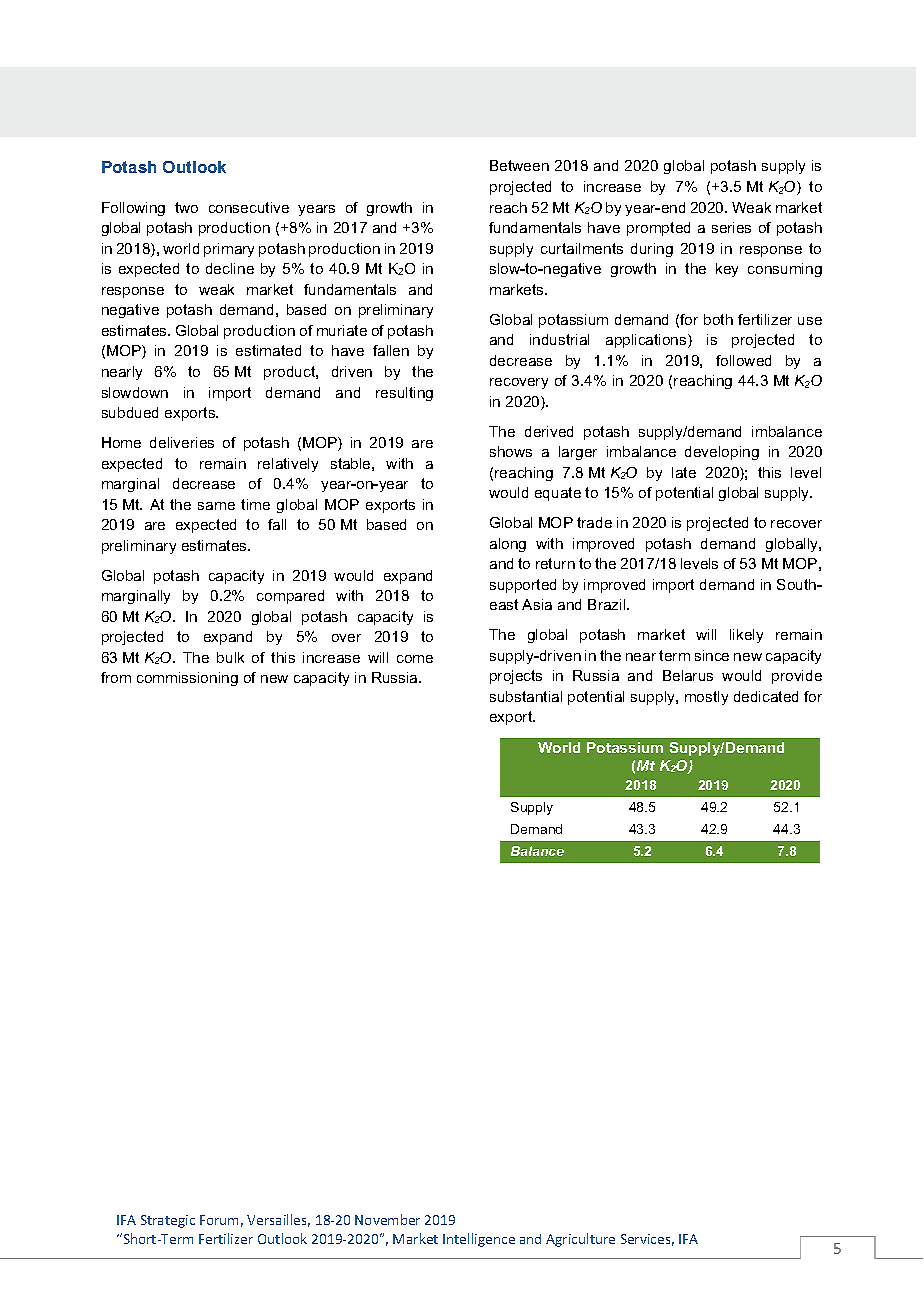 This page has height=1308, width=924. Describe the element at coordinates (706, 698) in the page. I see `mostly` at that location.
